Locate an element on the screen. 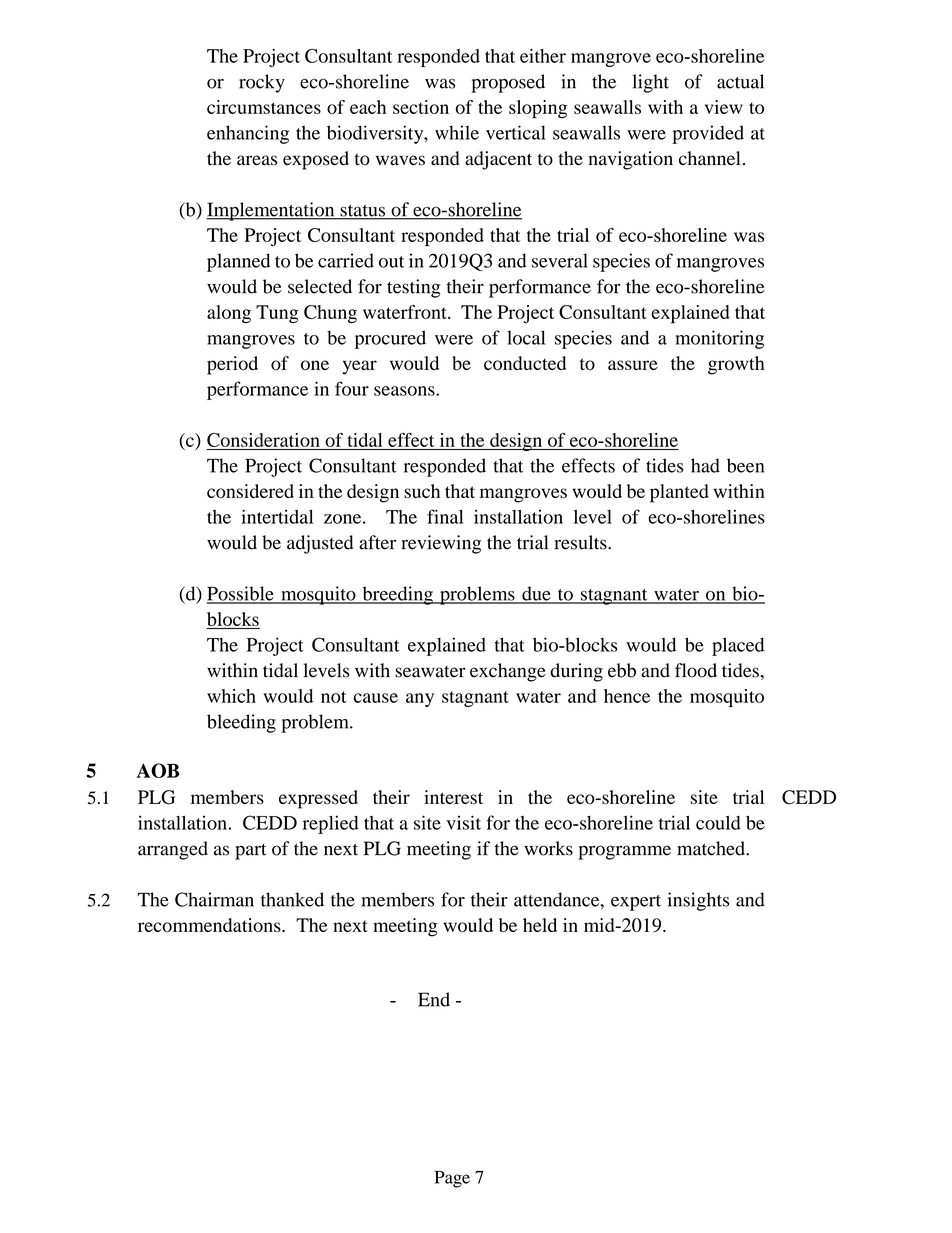 This screenshot has width=952, height=1233. held is located at coordinates (540, 925).
